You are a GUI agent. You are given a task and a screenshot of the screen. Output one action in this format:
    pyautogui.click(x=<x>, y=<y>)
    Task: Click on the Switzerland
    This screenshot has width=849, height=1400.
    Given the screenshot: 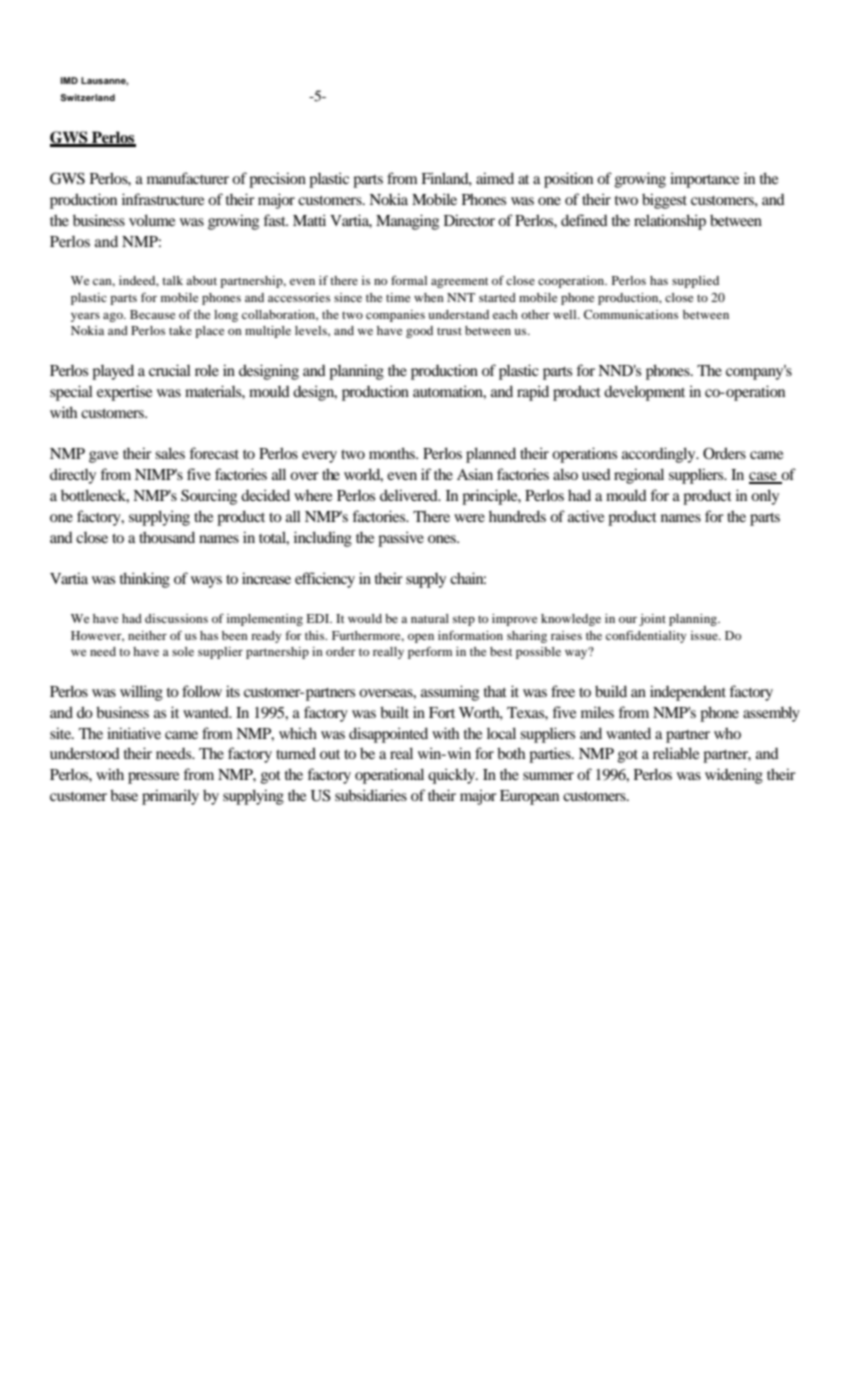 What is the action you would take?
    pyautogui.click(x=87, y=97)
